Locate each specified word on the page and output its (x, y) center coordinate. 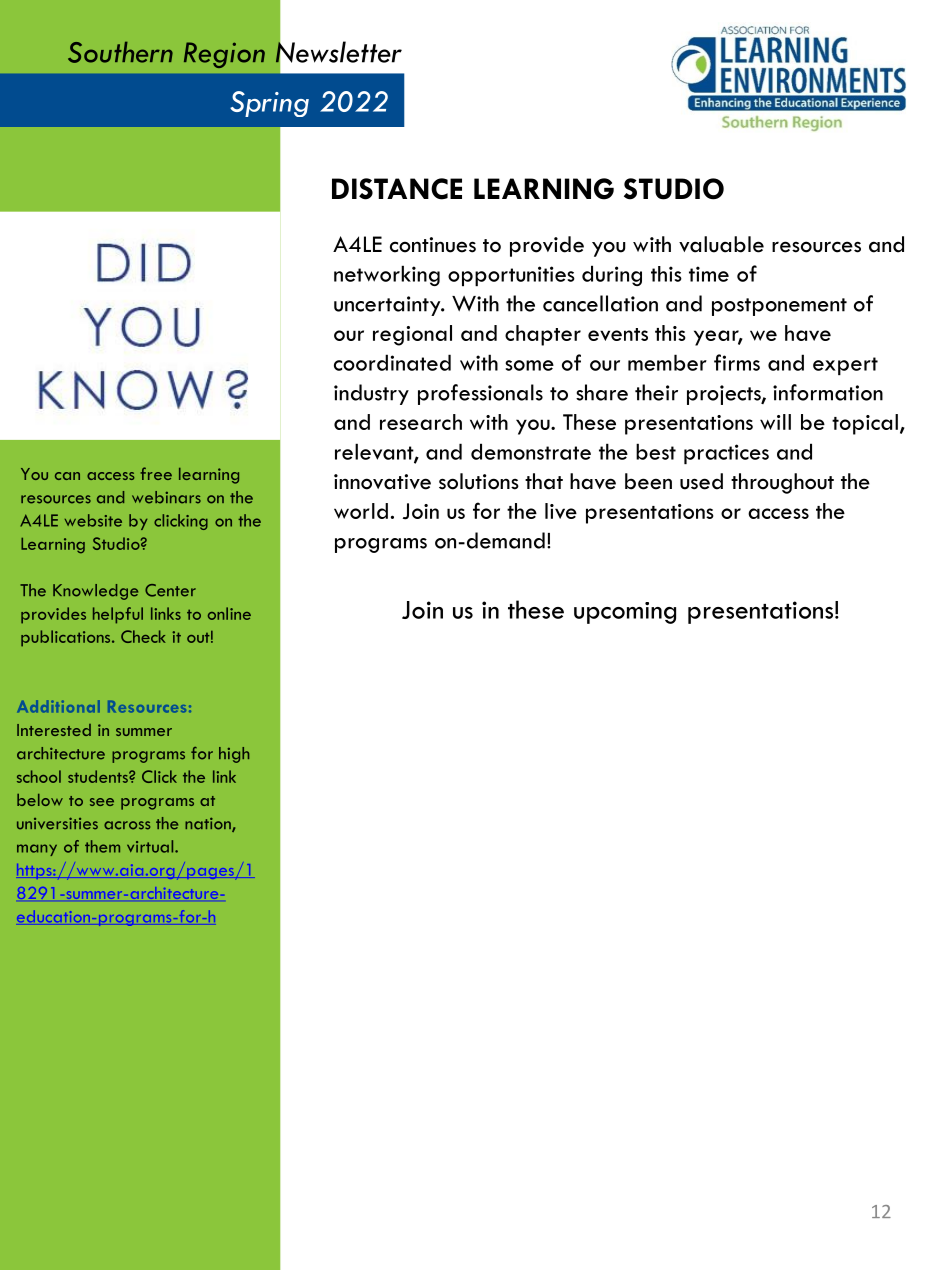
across (127, 825)
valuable (721, 244)
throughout (782, 483)
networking (387, 275)
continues (433, 245)
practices (726, 454)
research (421, 422)
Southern (120, 52)
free (156, 473)
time (709, 274)
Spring (269, 104)
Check (143, 636)
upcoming (625, 613)
